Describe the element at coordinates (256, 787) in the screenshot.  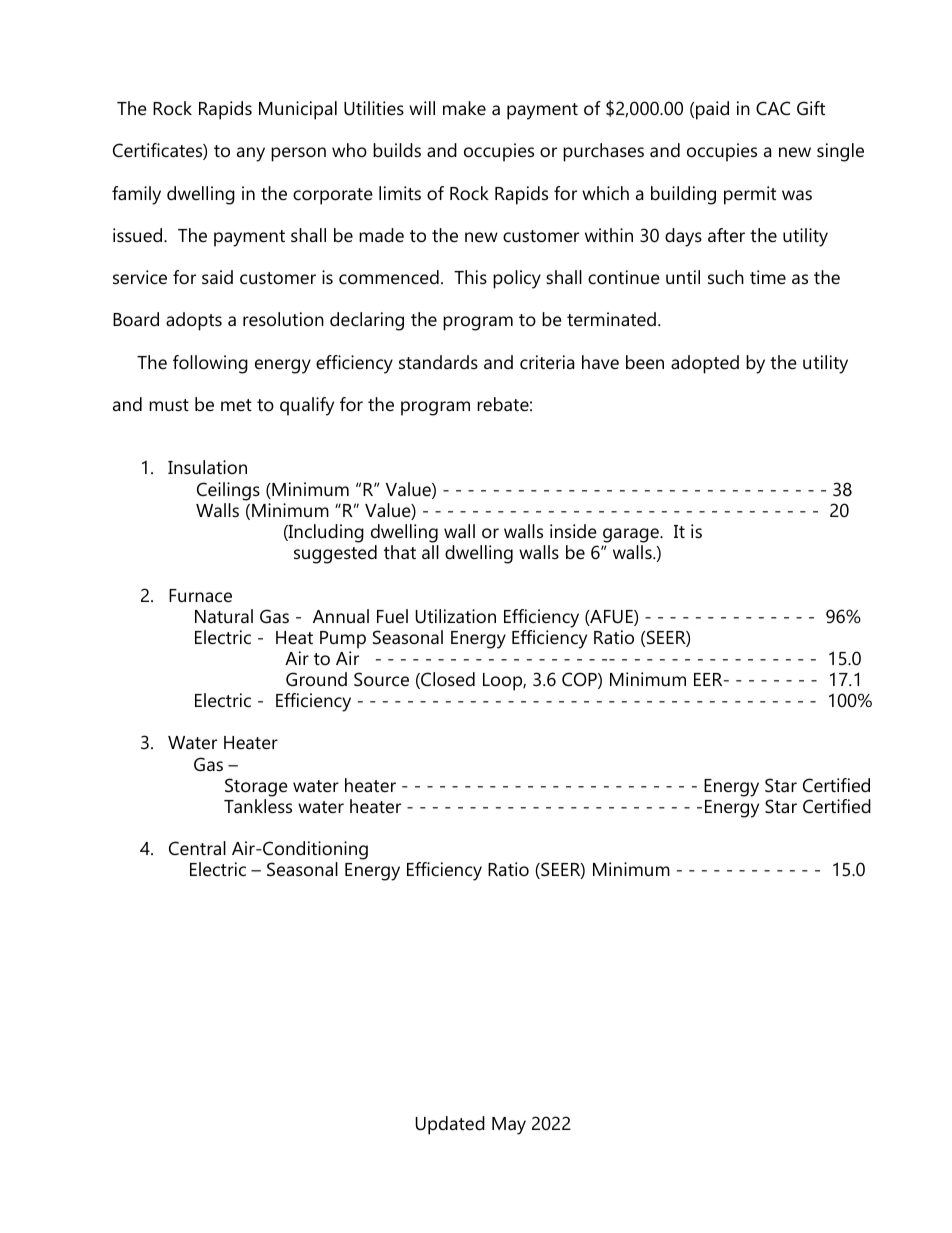
I see `Storage` at that location.
